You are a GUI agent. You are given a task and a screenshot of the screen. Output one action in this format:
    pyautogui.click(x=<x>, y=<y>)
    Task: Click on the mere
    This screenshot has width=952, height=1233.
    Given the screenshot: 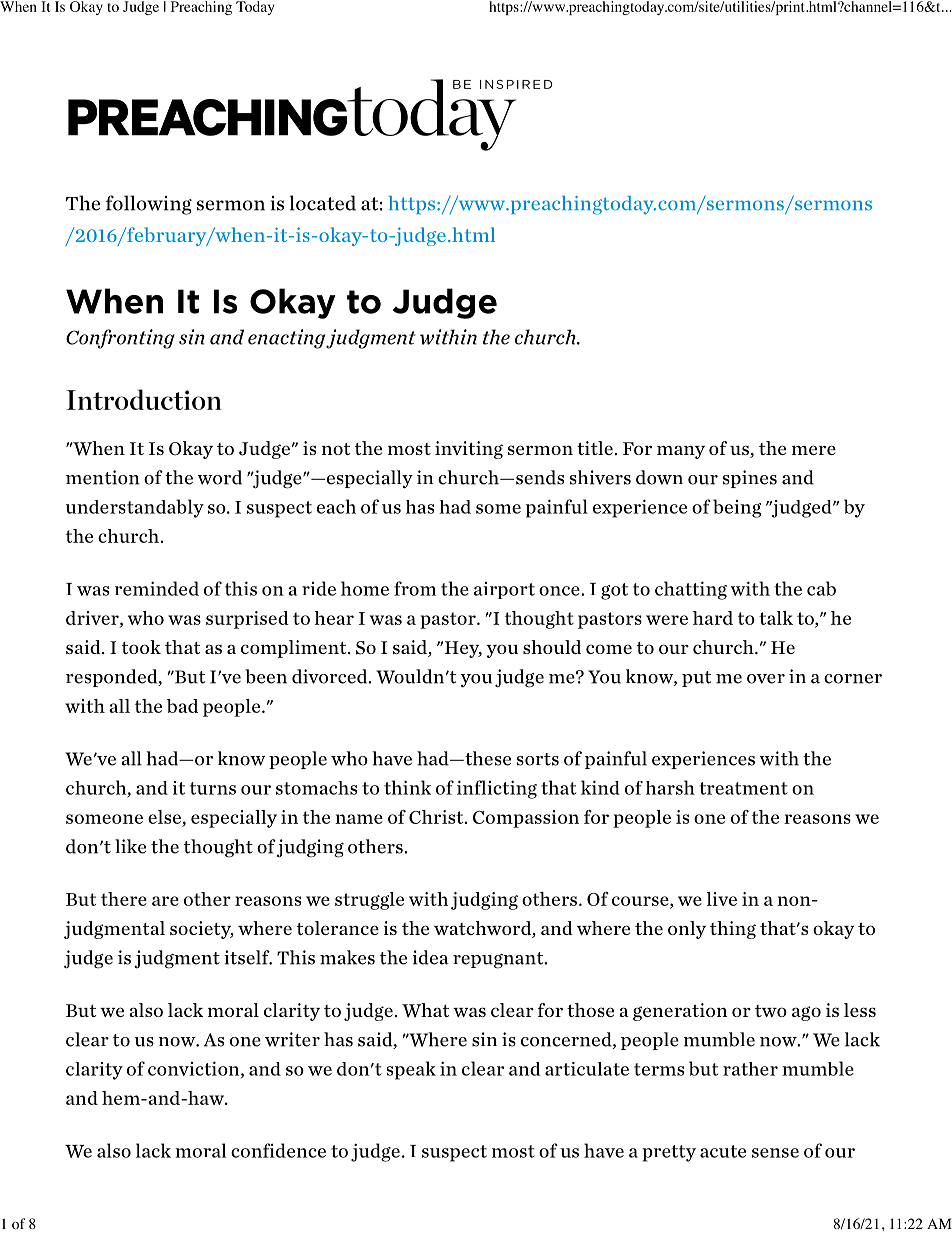 What is the action you would take?
    pyautogui.click(x=814, y=450)
